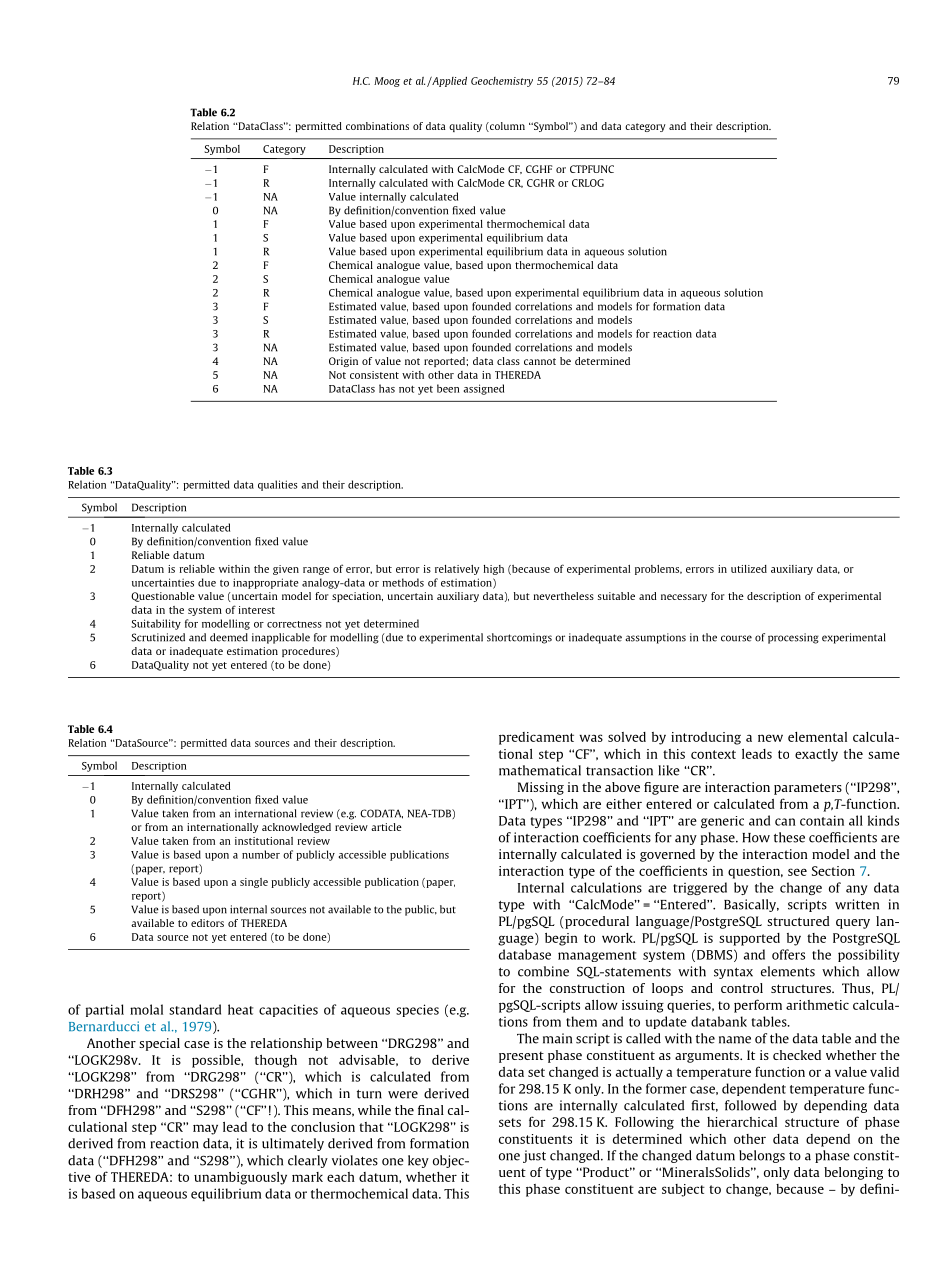 The width and height of the screenshot is (952, 1270). What do you see at coordinates (519, 638) in the screenshot?
I see `shortcomings` at bounding box center [519, 638].
